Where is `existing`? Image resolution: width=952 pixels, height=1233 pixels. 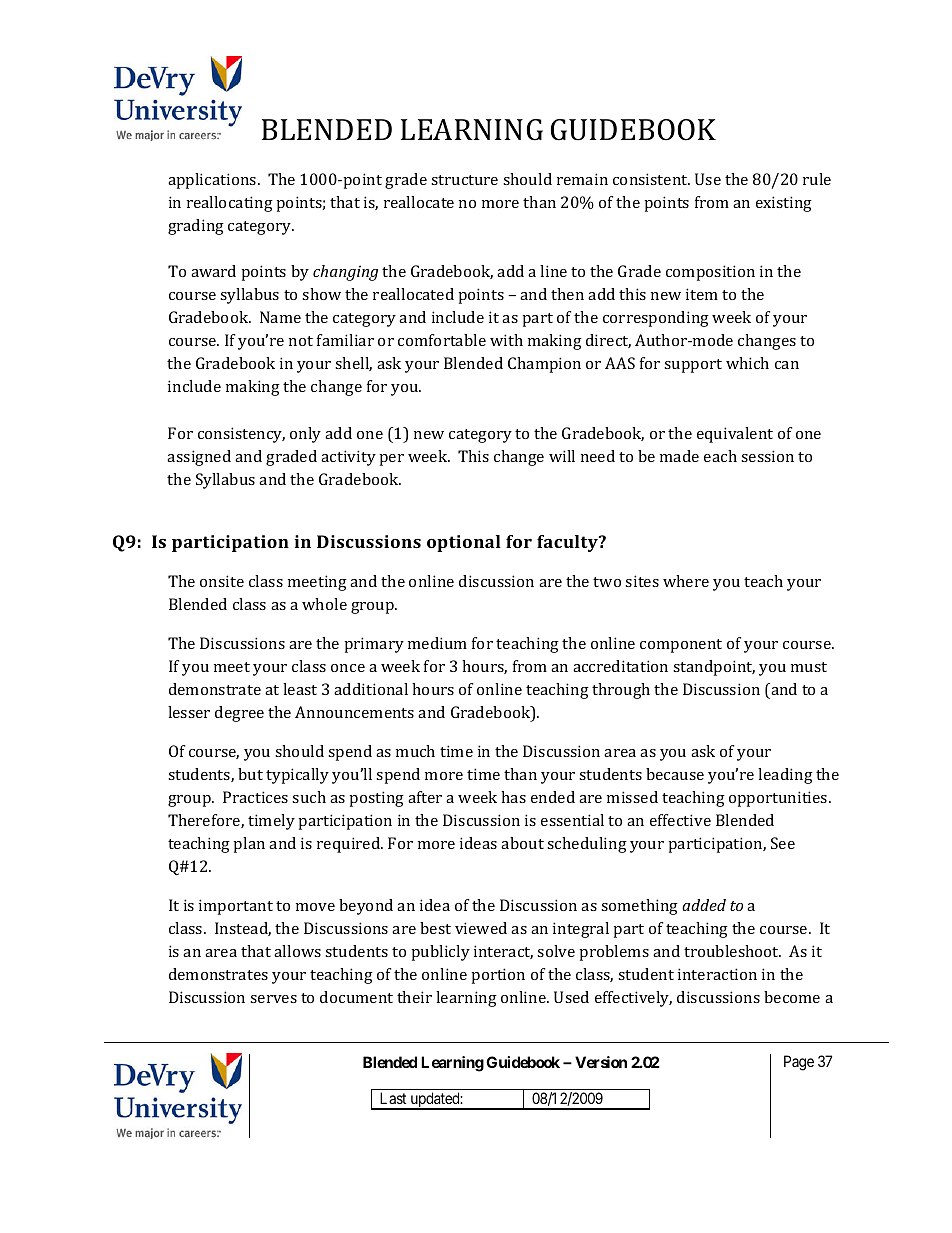 existing is located at coordinates (784, 204).
